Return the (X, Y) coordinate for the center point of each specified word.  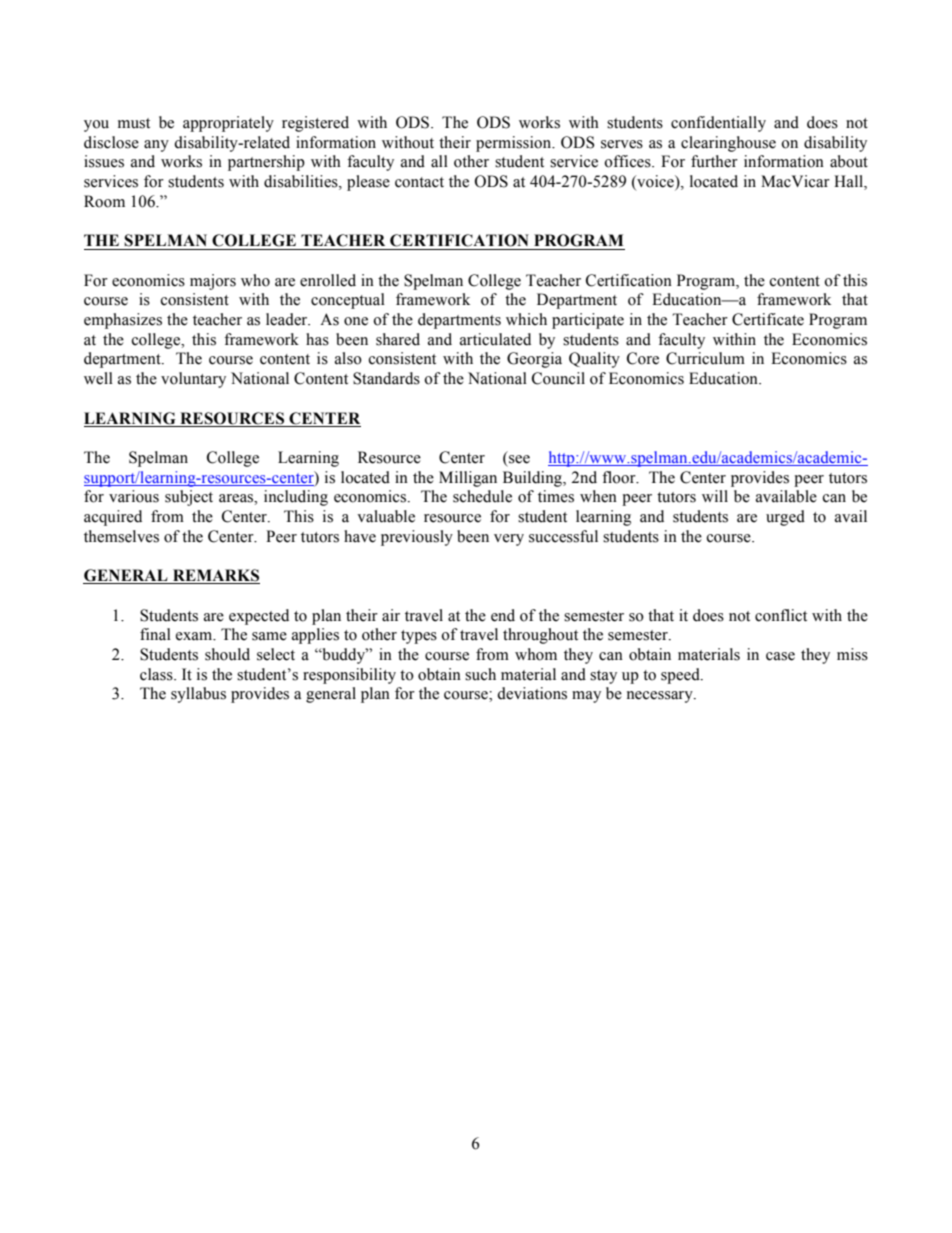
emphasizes (123, 321)
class (157, 674)
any (156, 146)
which (526, 319)
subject (189, 498)
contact (419, 182)
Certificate (768, 319)
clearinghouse (728, 144)
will (715, 496)
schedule (482, 496)
